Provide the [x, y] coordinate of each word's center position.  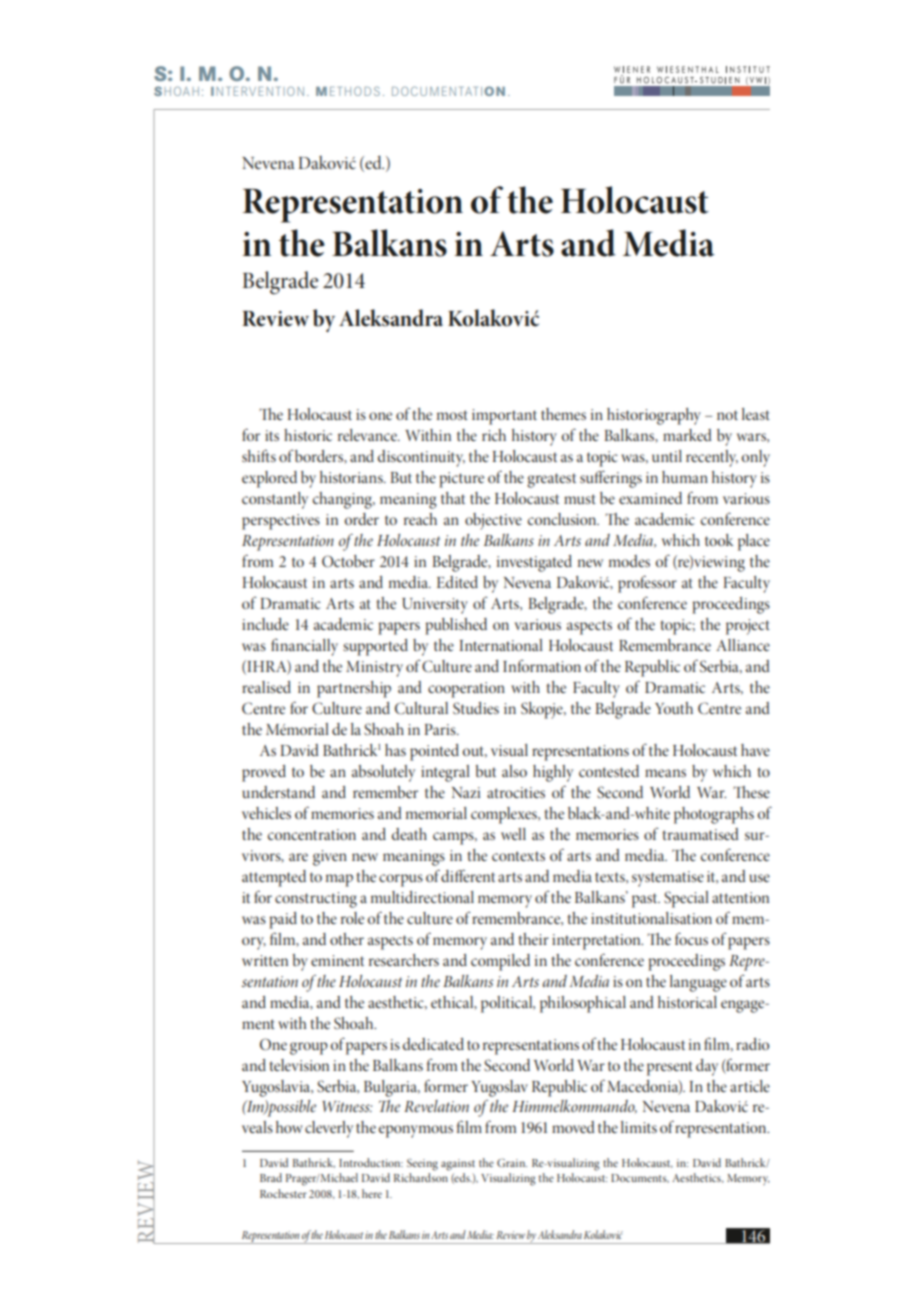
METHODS [348, 91]
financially [304, 647]
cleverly [329, 1129]
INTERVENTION [257, 91]
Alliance [743, 645]
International [501, 645]
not [727, 415]
